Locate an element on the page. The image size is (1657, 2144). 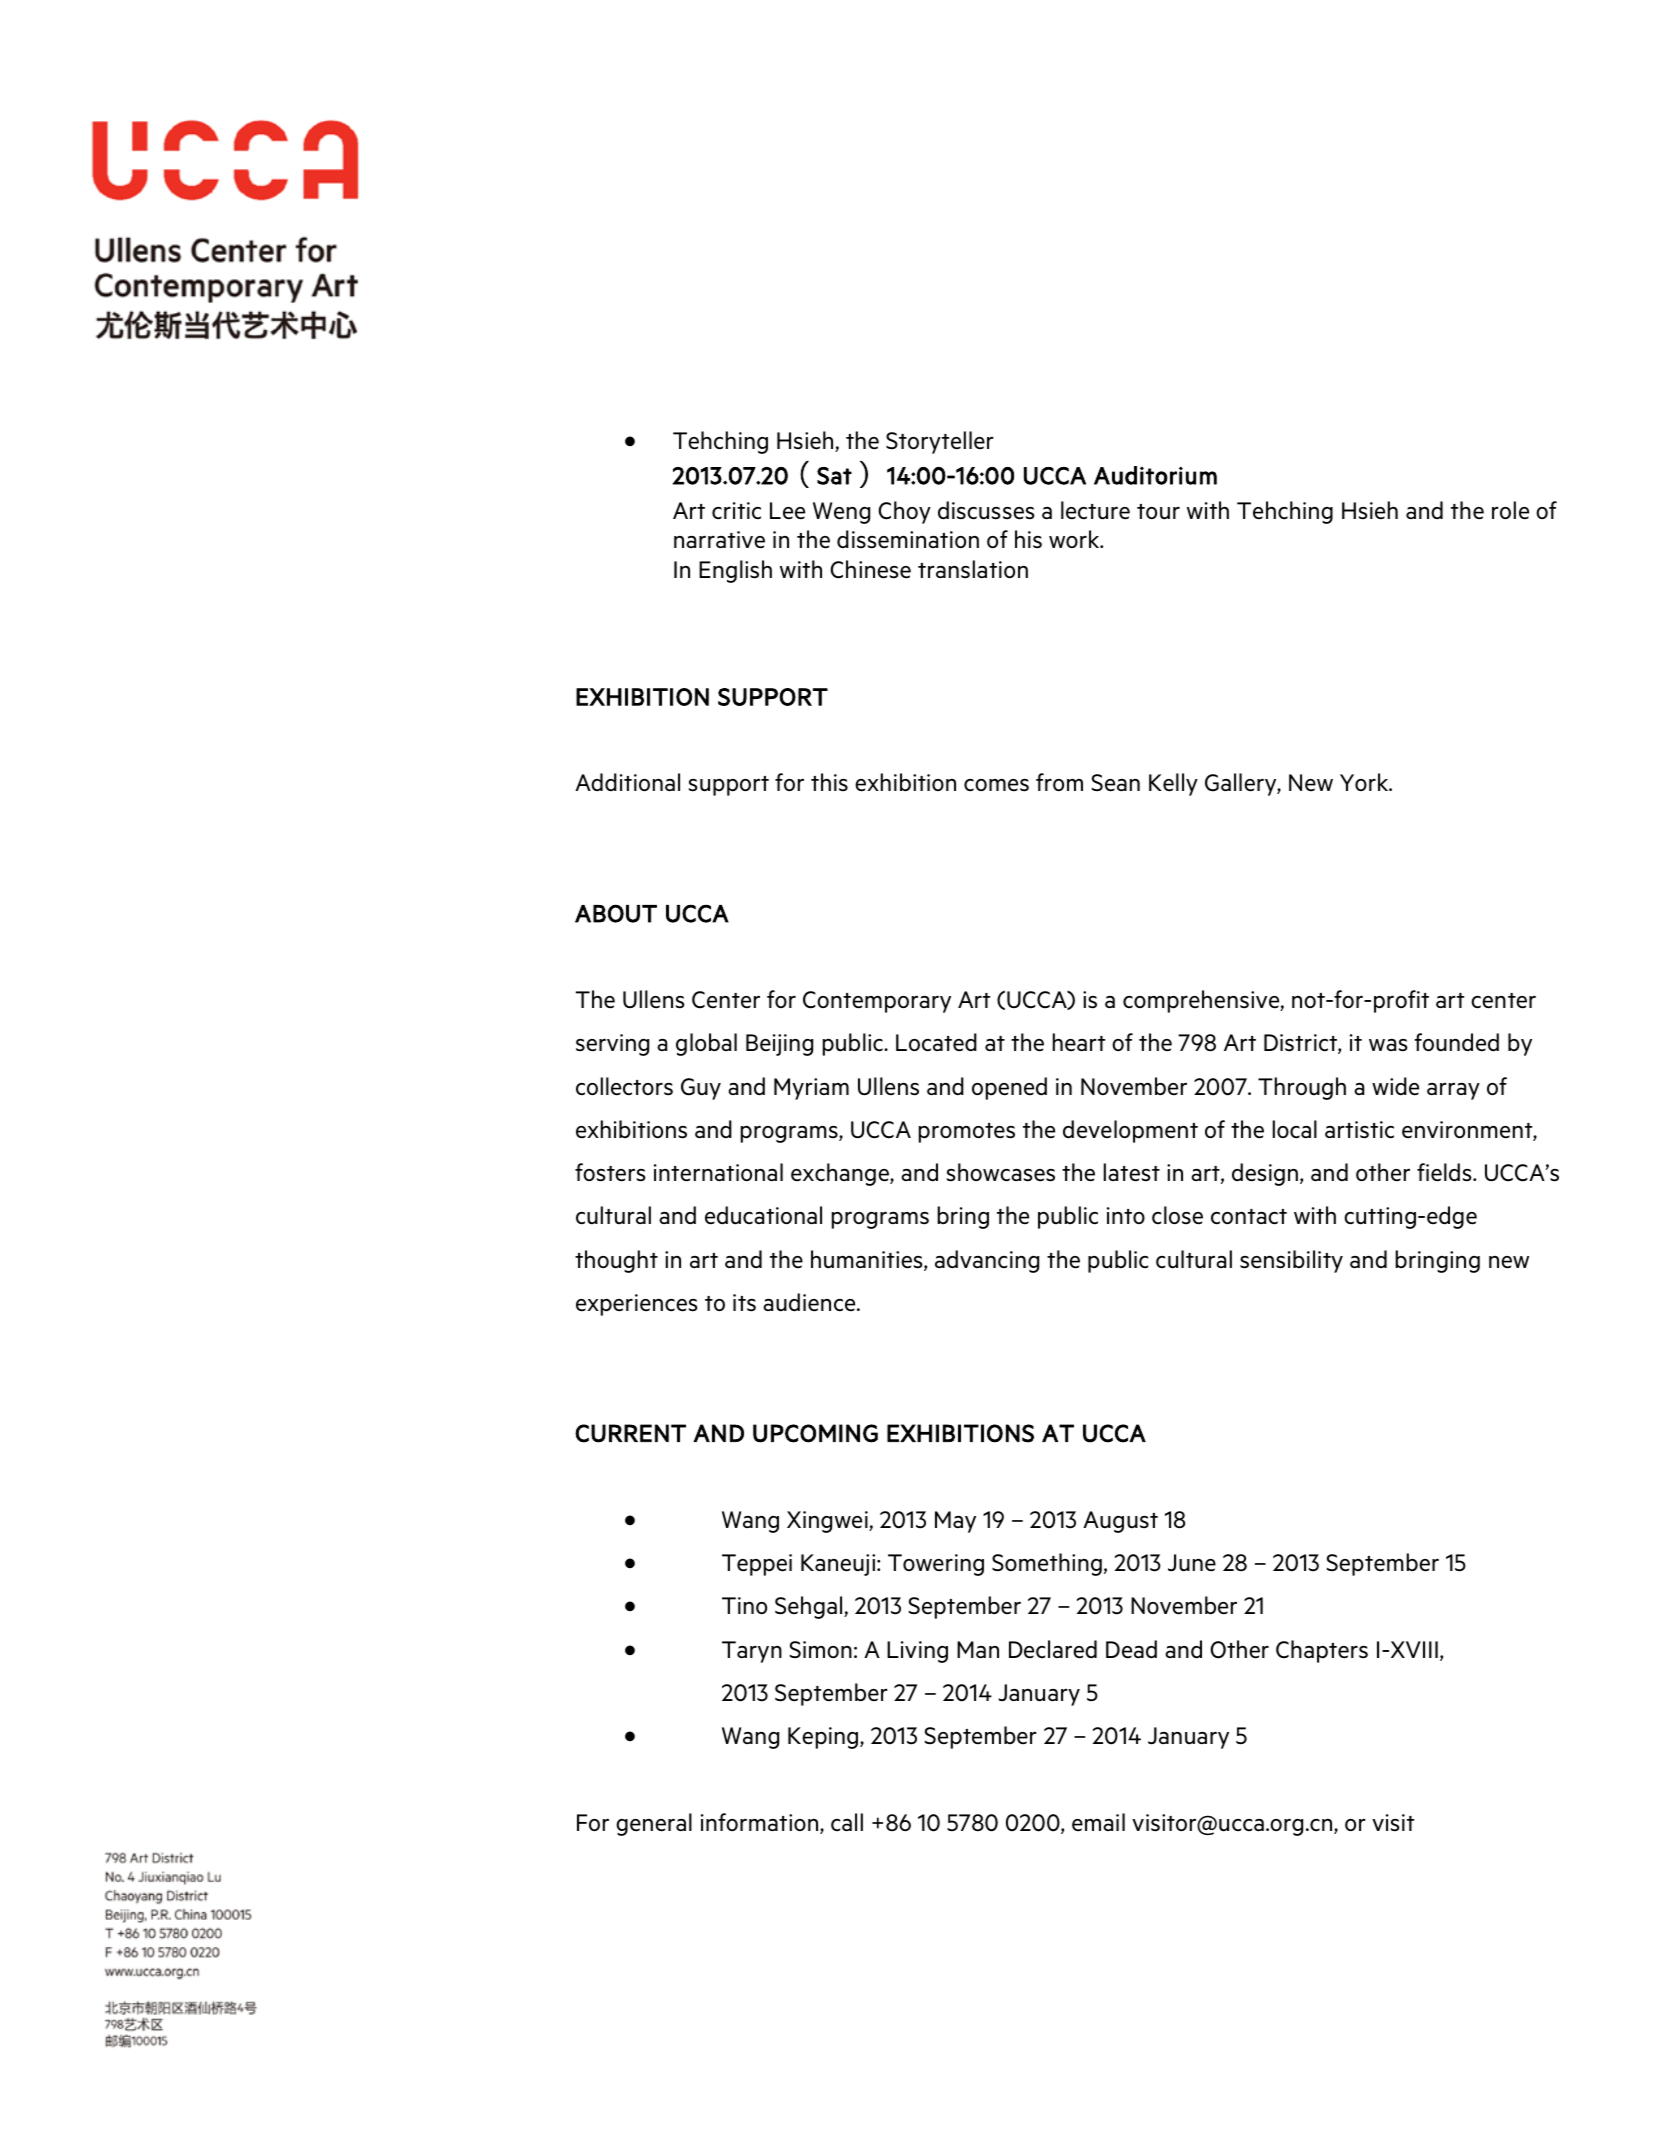
lecture is located at coordinates (1095, 510).
